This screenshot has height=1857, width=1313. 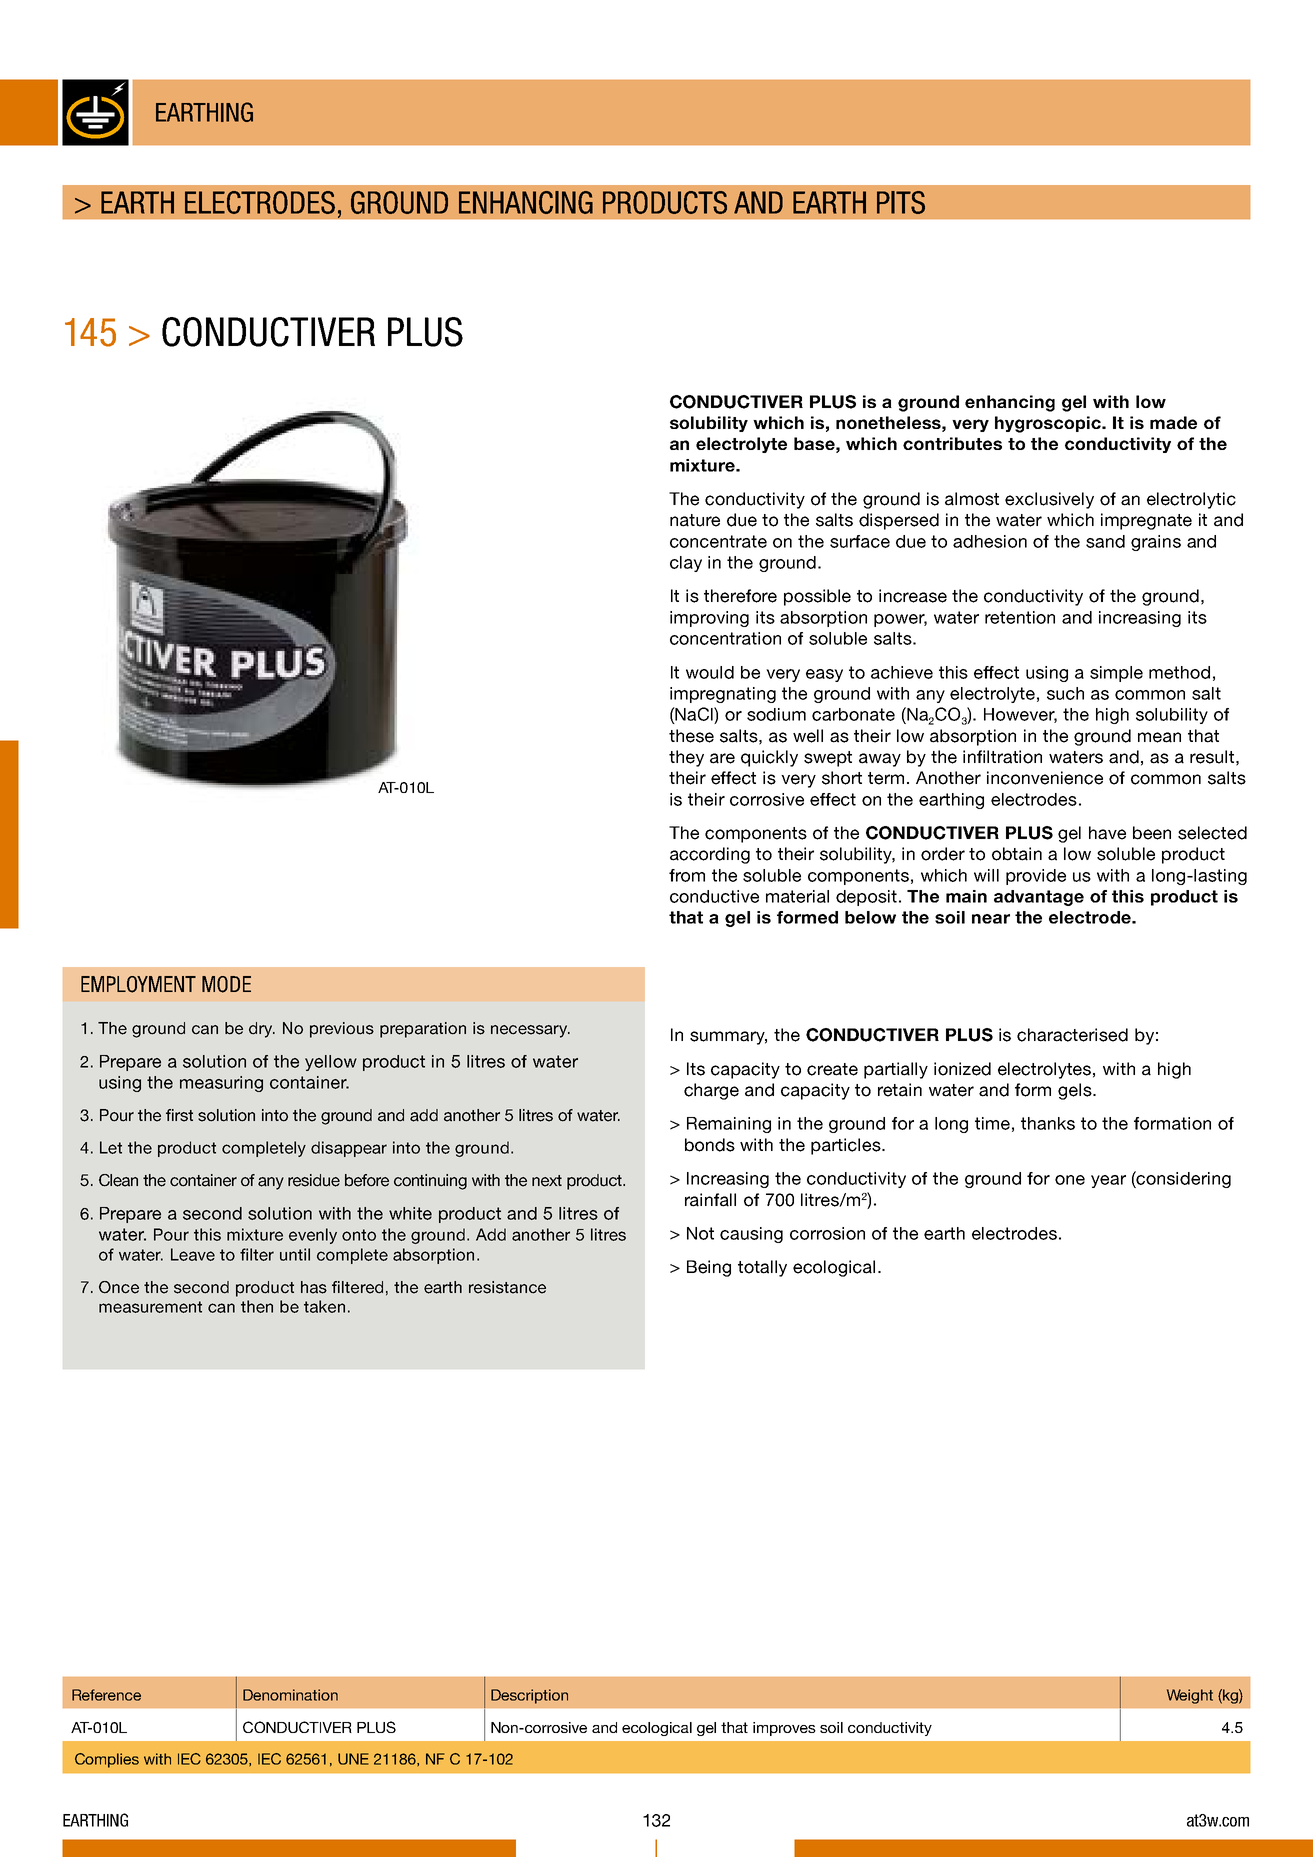 What do you see at coordinates (1072, 1035) in the screenshot?
I see `characterised` at bounding box center [1072, 1035].
